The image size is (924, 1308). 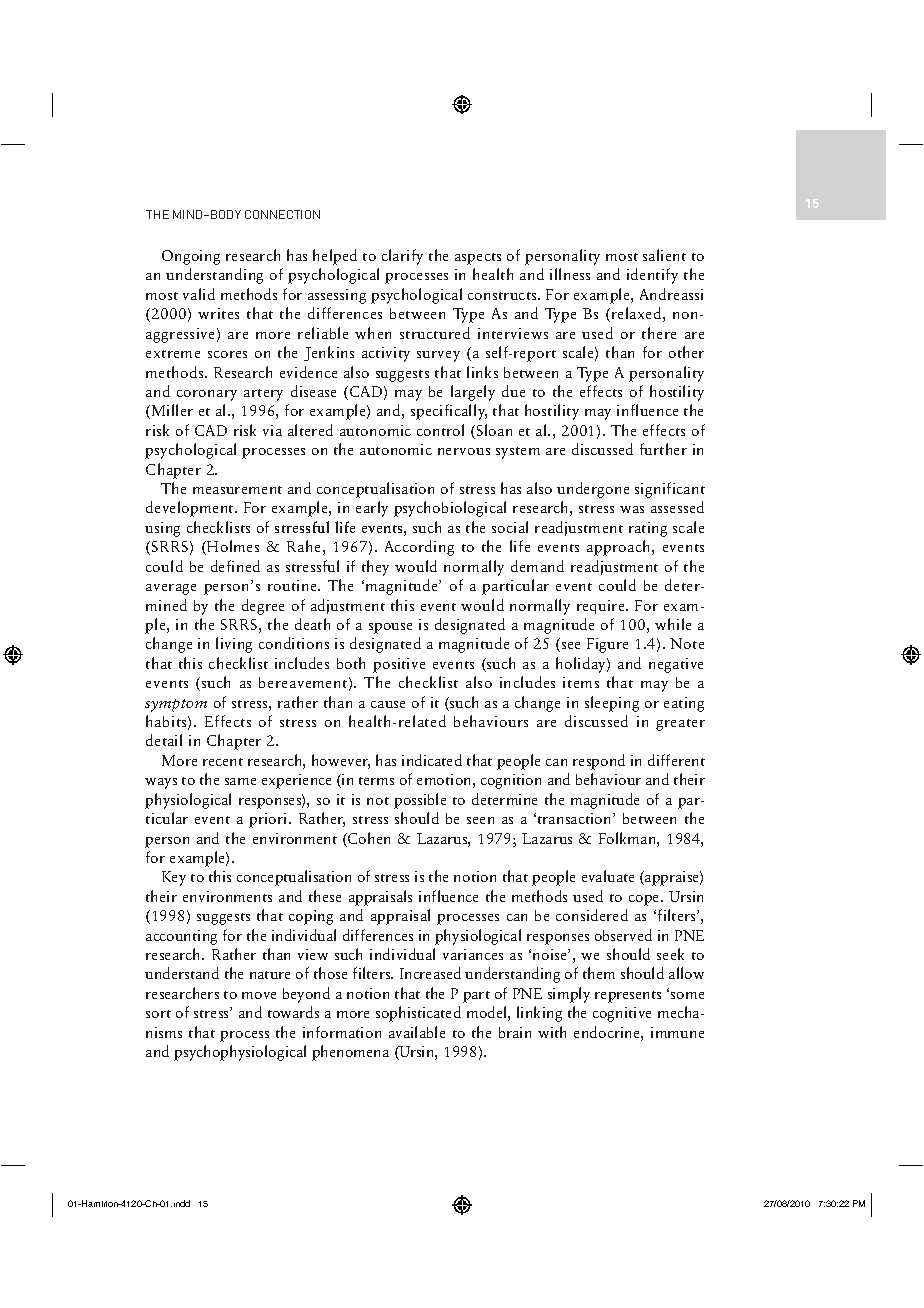 What do you see at coordinates (608, 876) in the document?
I see `evaluate` at bounding box center [608, 876].
